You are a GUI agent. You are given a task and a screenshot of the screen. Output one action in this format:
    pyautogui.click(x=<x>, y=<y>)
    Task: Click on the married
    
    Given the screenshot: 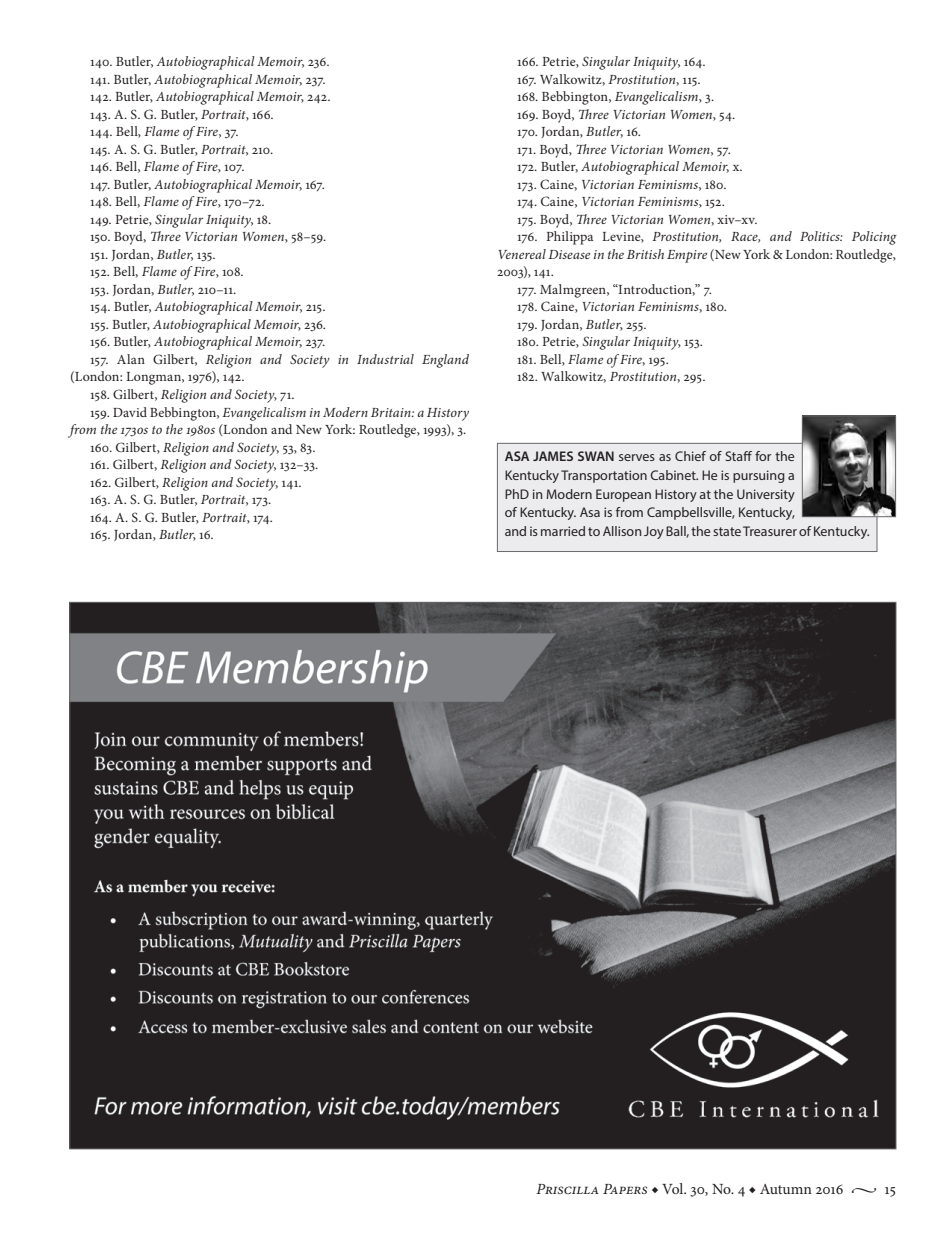 What is the action you would take?
    pyautogui.click(x=563, y=531)
